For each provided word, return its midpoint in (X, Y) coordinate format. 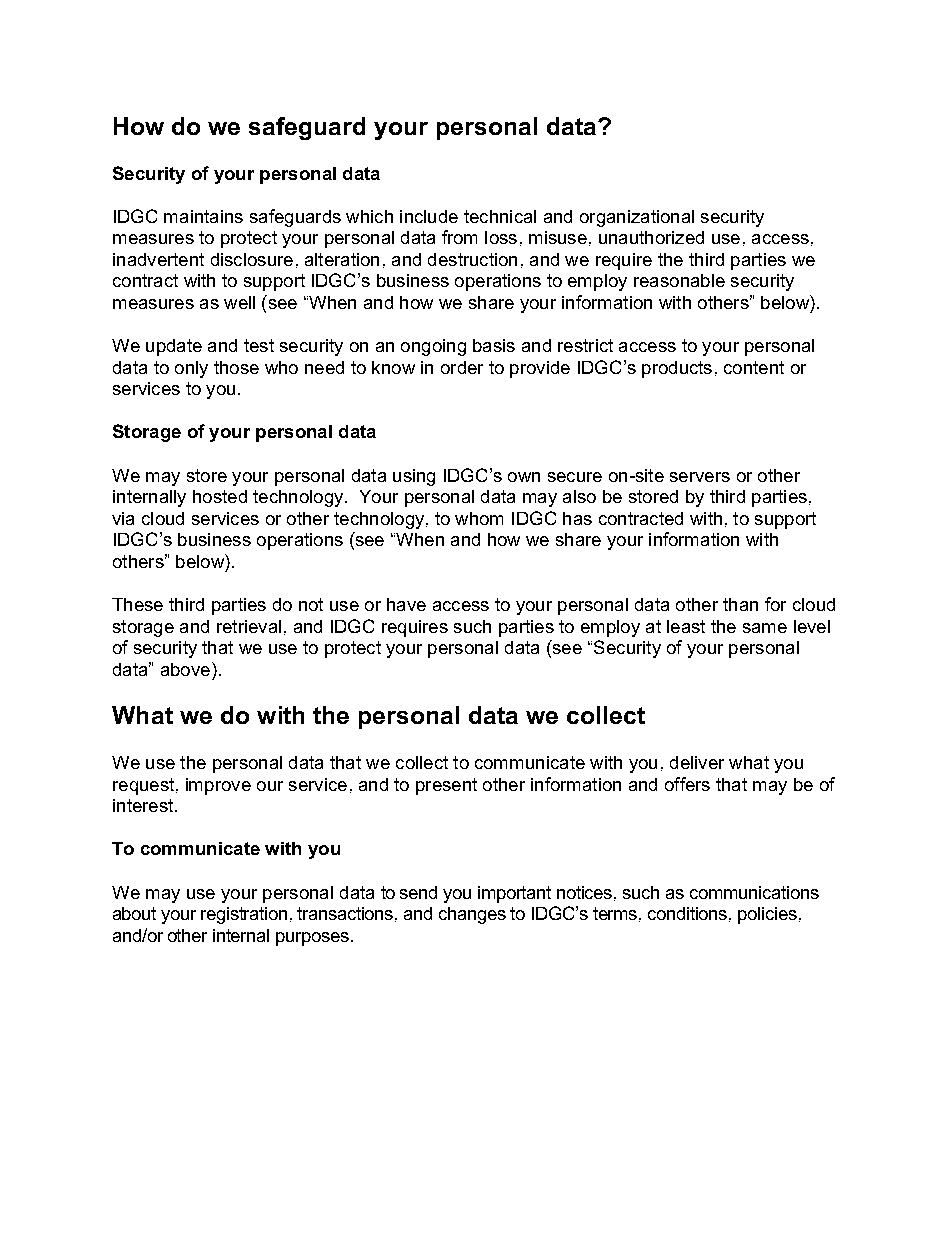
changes (472, 915)
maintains (203, 216)
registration (244, 915)
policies (767, 915)
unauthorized (651, 237)
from (459, 237)
